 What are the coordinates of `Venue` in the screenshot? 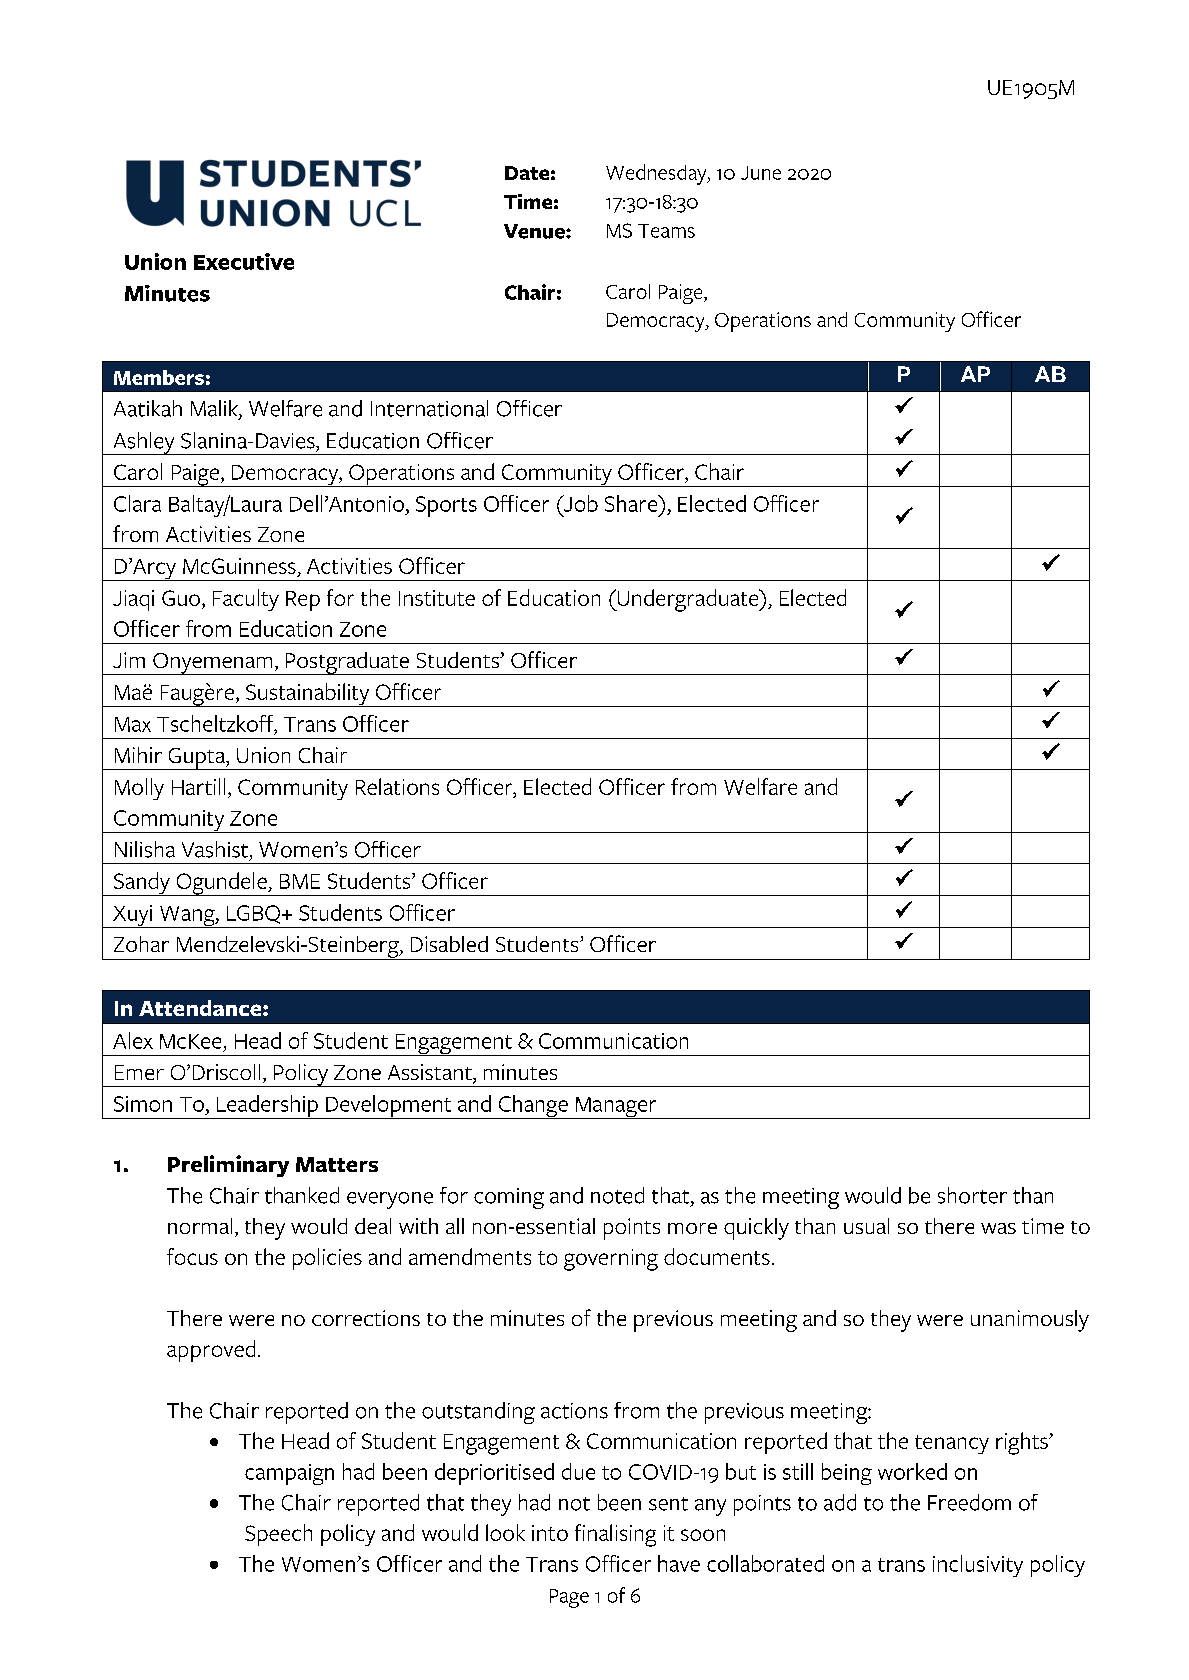 It's located at (535, 231).
